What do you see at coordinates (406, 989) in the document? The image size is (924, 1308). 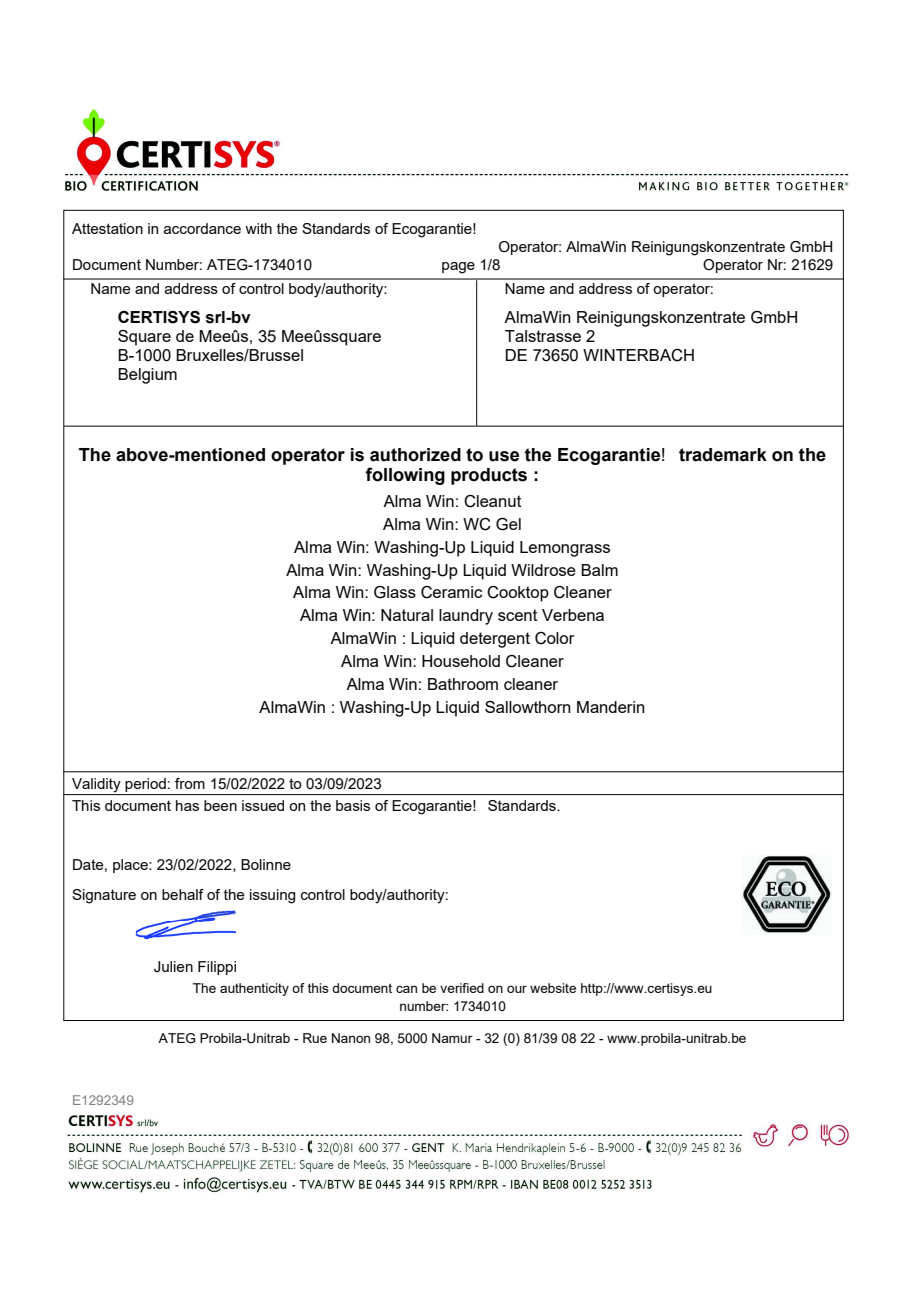 I see `can` at bounding box center [406, 989].
